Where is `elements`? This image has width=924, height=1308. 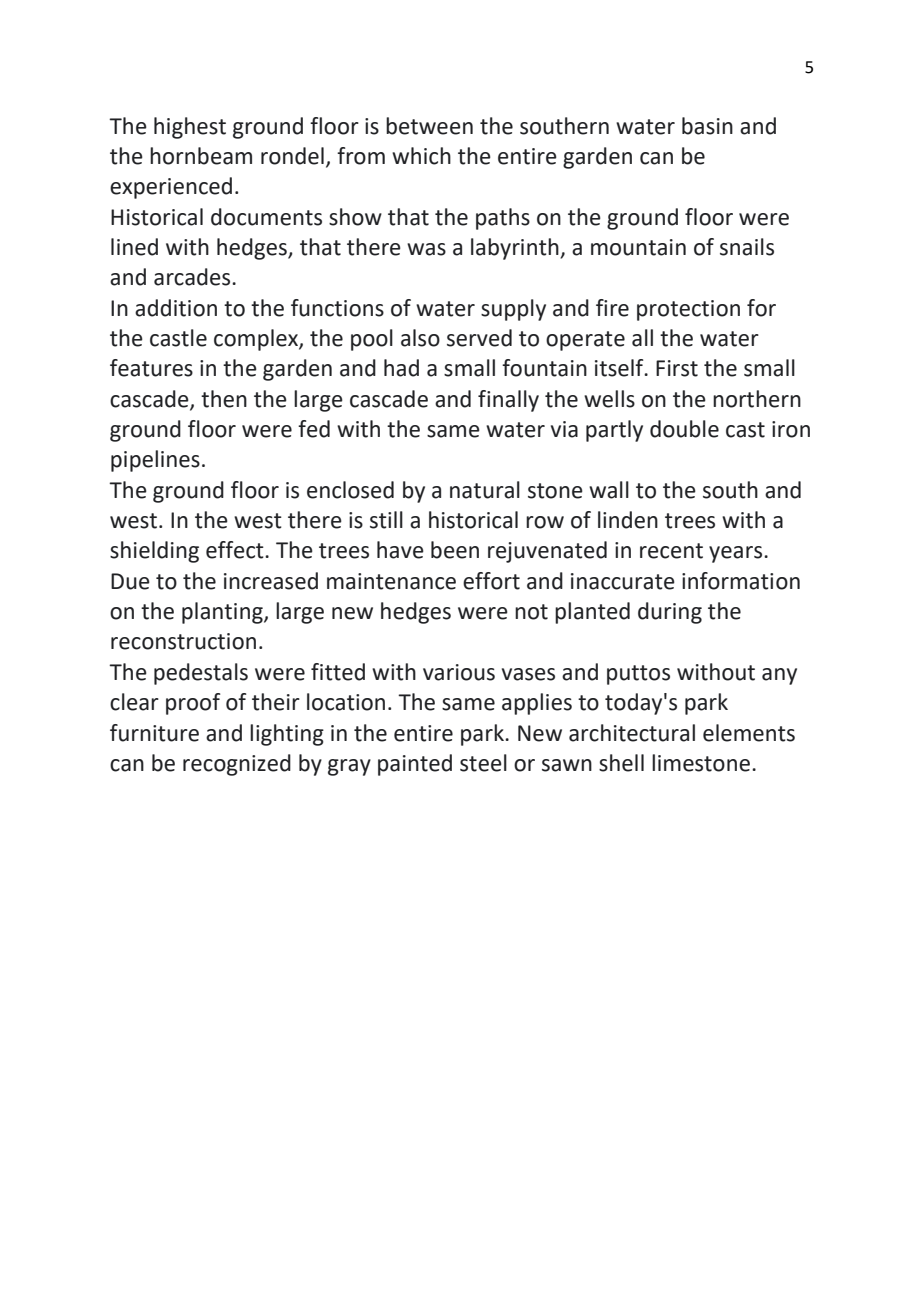 elements is located at coordinates (749, 733).
